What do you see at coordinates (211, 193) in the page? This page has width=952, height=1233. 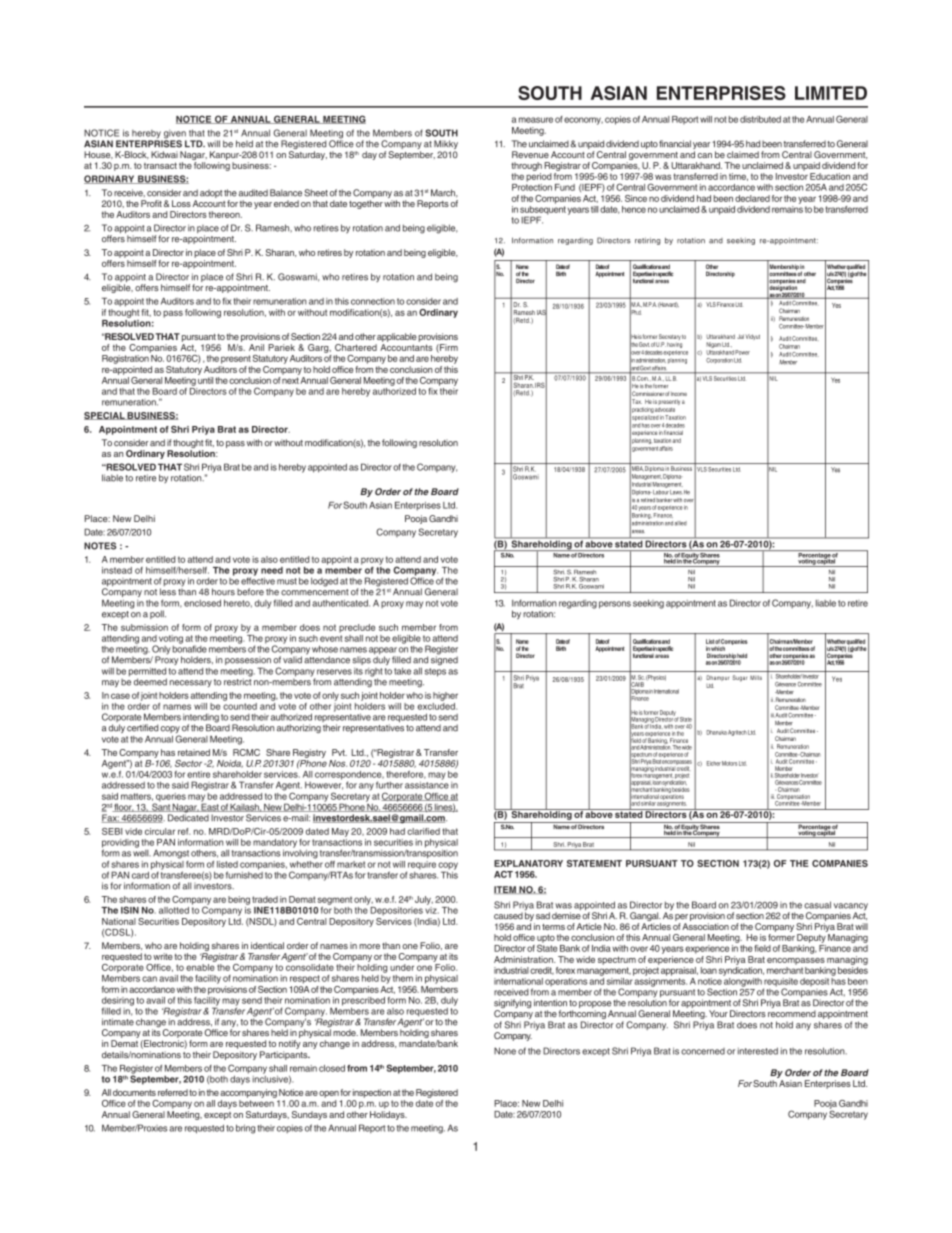 I see `adopt` at bounding box center [211, 193].
